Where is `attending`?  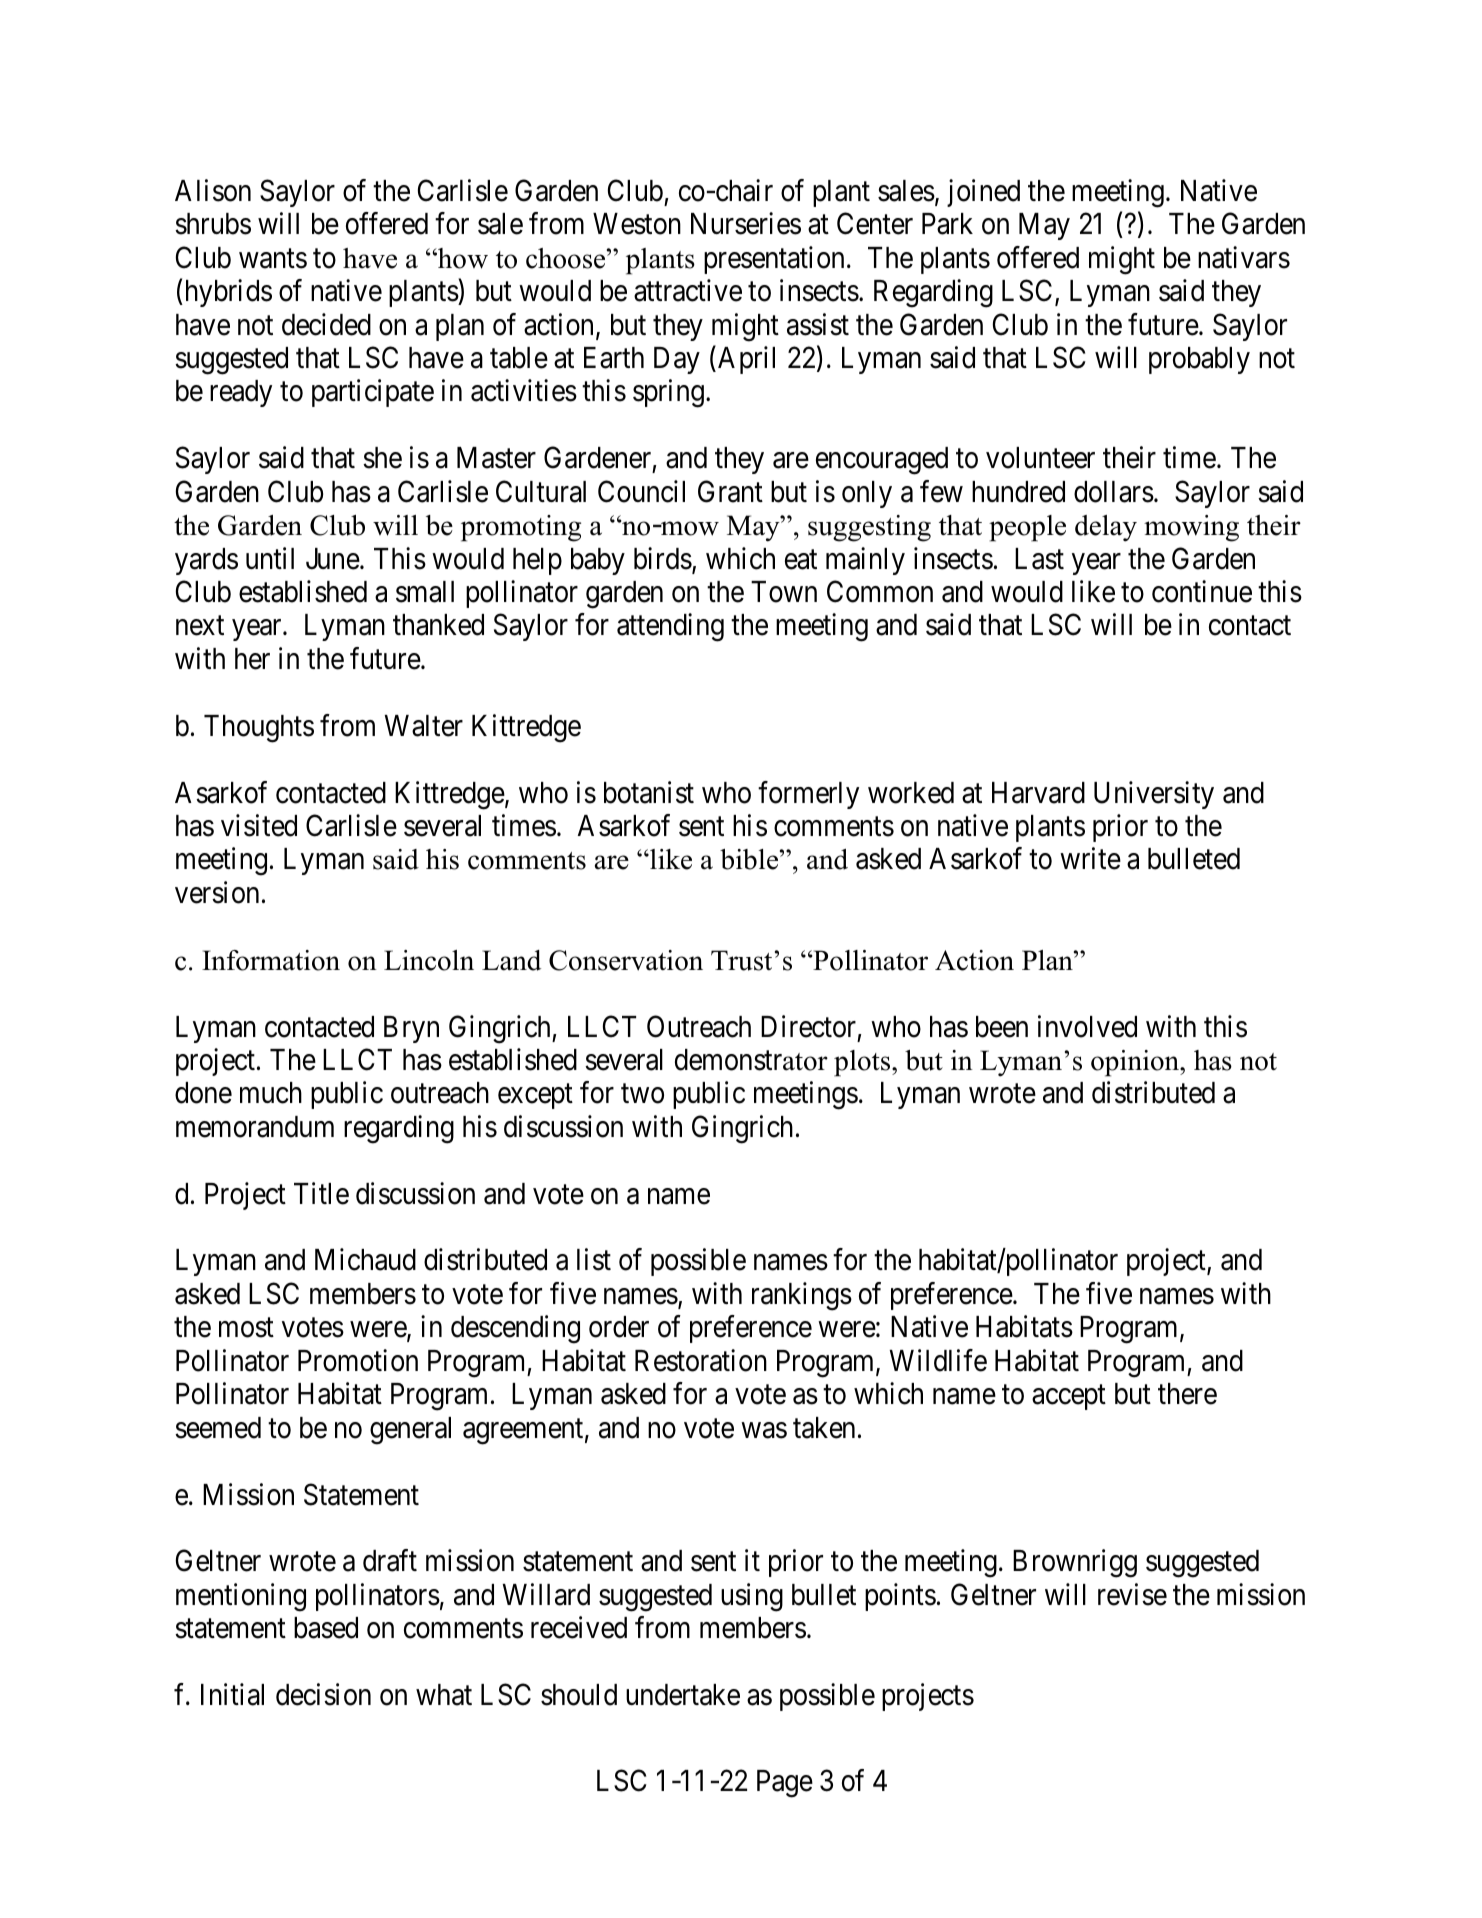 attending is located at coordinates (670, 628).
